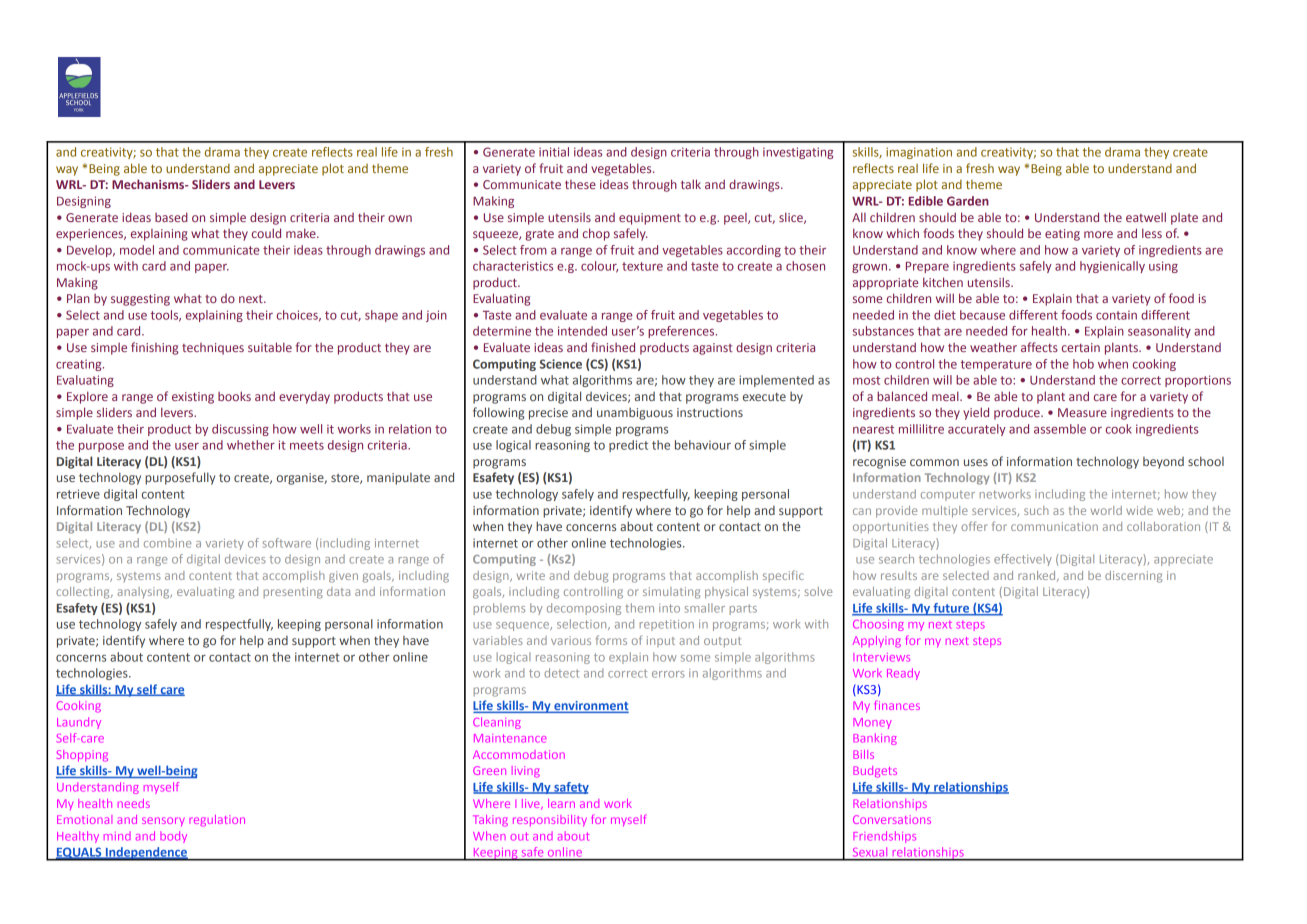  What do you see at coordinates (79, 723) in the page?
I see `Laundry` at bounding box center [79, 723].
